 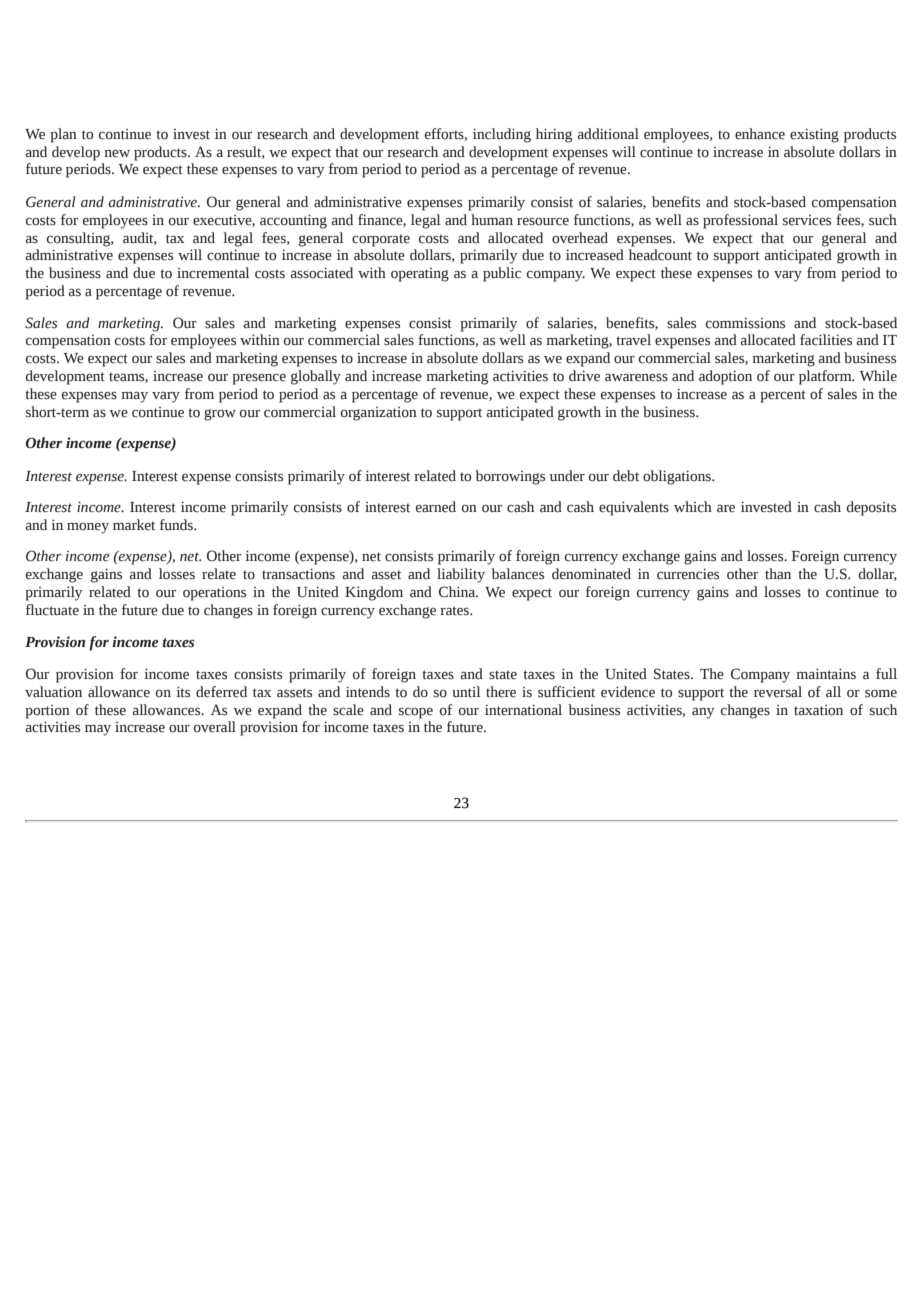 I want to click on existing, so click(x=814, y=135).
